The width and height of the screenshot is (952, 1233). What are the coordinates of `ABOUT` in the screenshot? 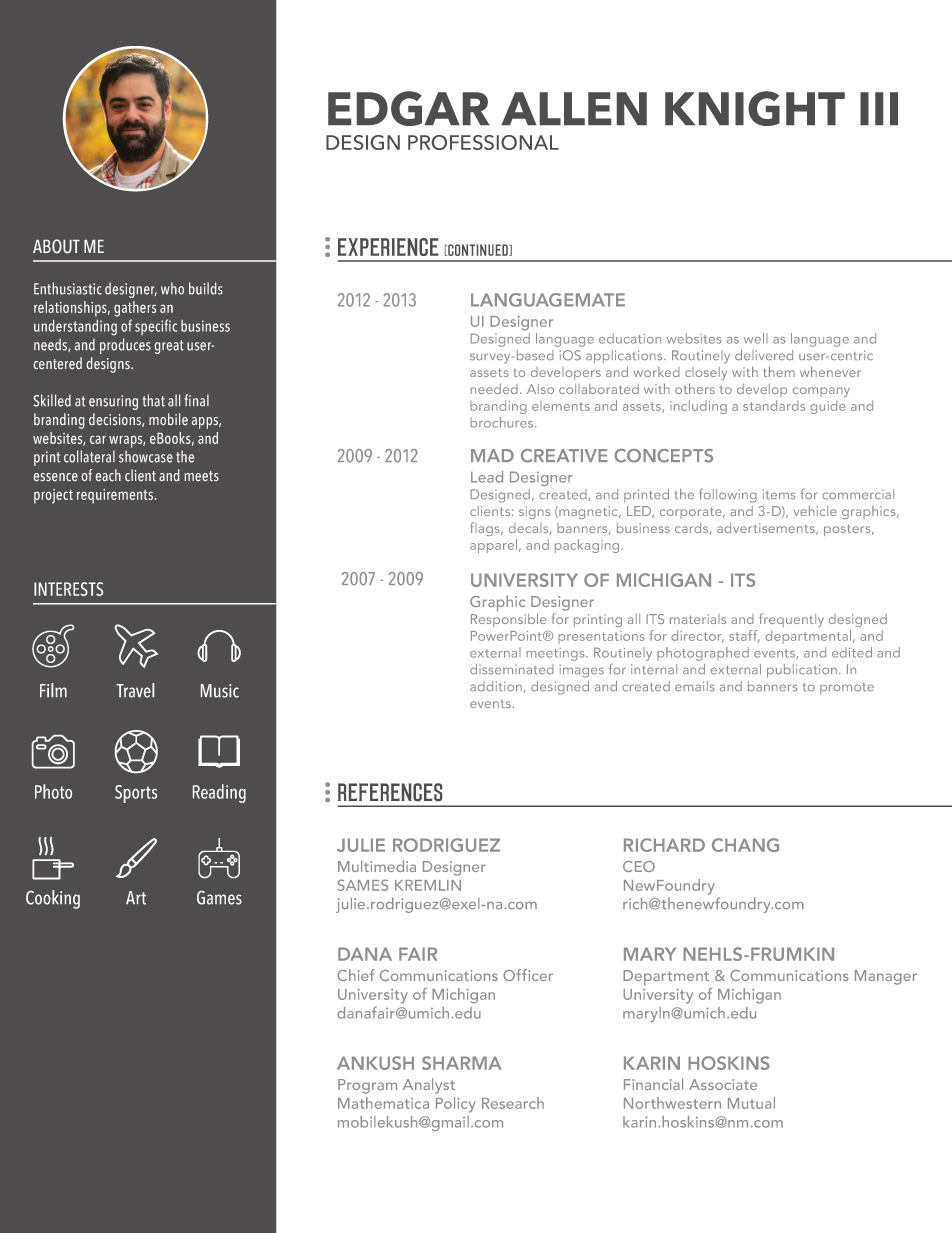 It's located at (56, 246).
